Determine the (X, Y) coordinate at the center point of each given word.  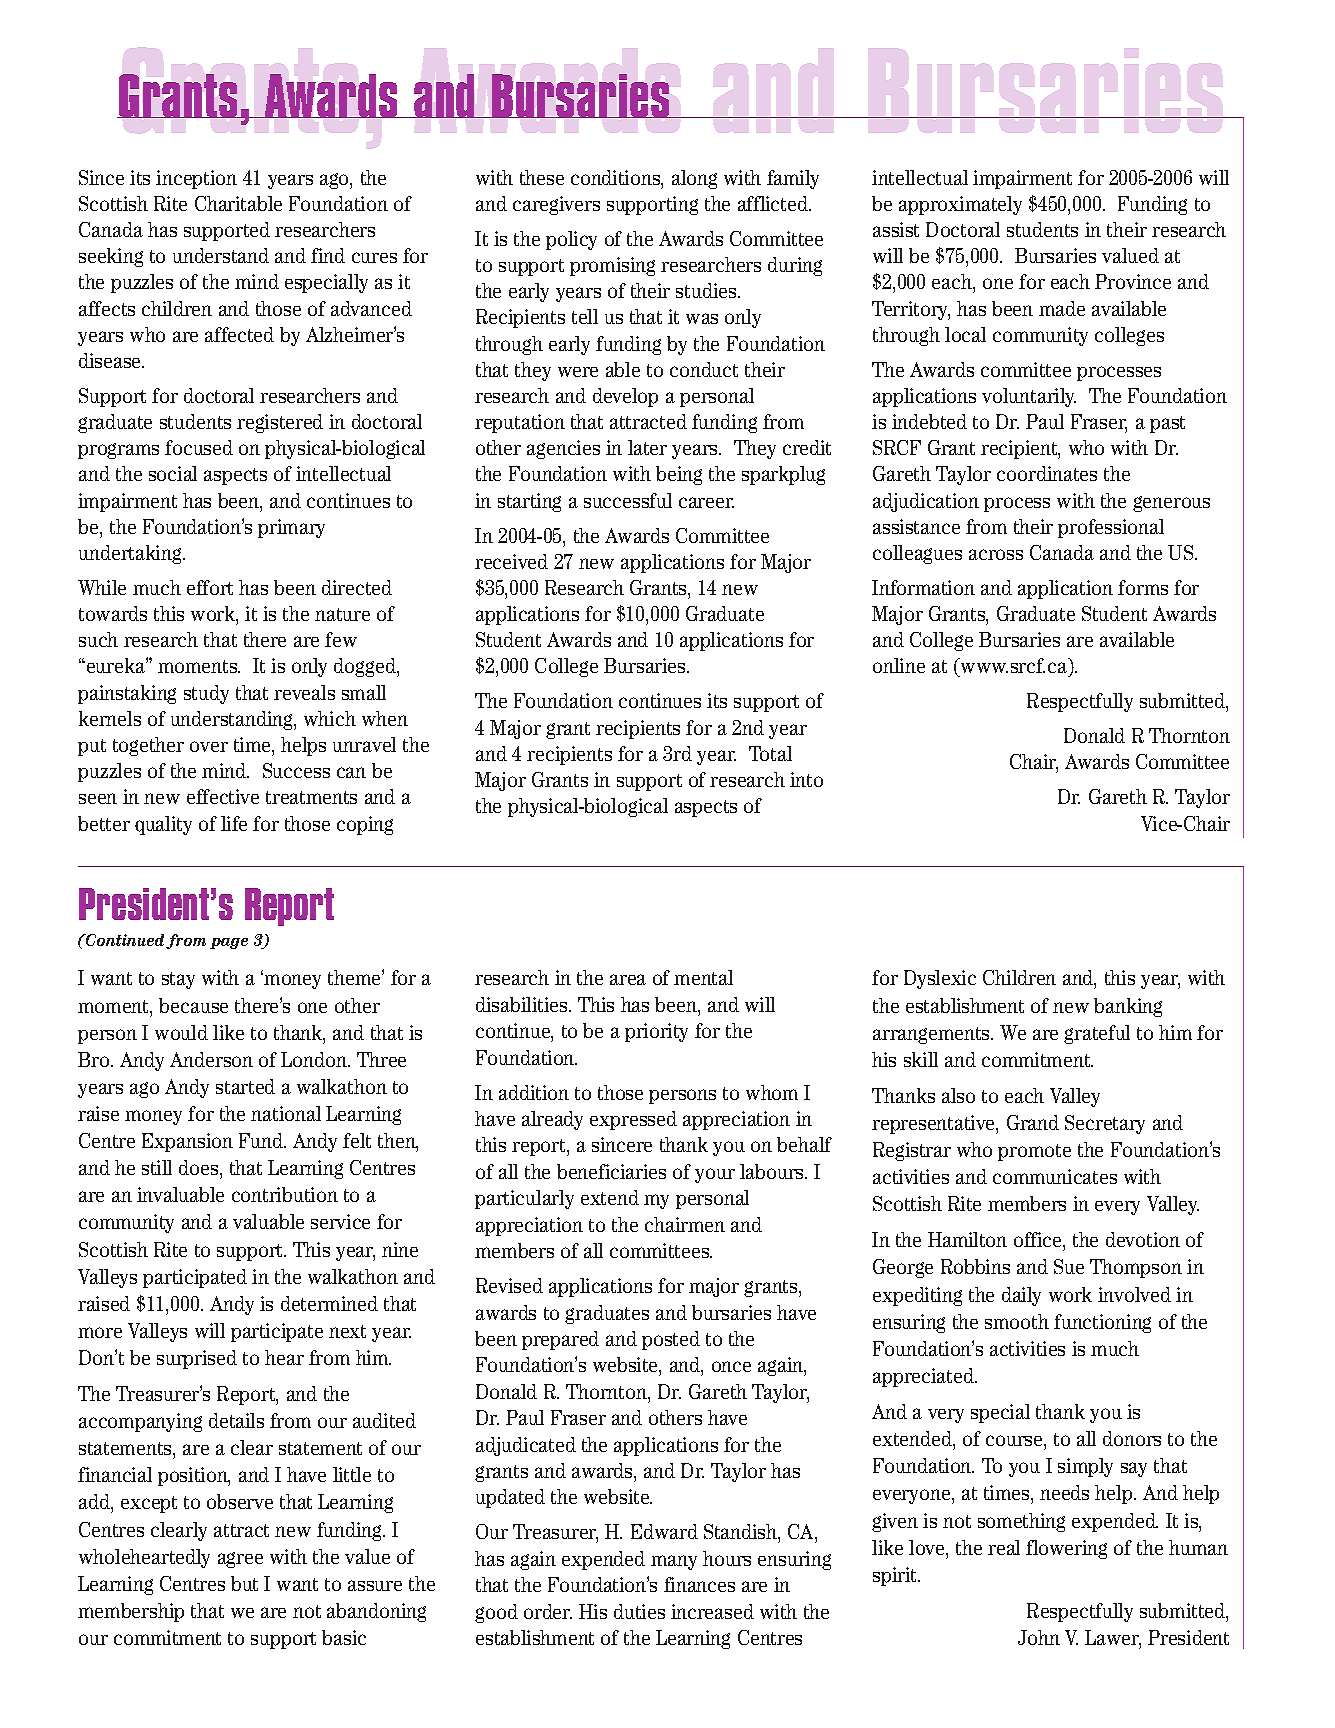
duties (639, 1611)
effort (210, 587)
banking (1128, 1007)
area (628, 979)
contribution (285, 1194)
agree (240, 1560)
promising (612, 266)
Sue (1069, 1266)
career (706, 502)
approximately (960, 205)
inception (196, 179)
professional (1111, 528)
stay (178, 980)
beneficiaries (611, 1171)
